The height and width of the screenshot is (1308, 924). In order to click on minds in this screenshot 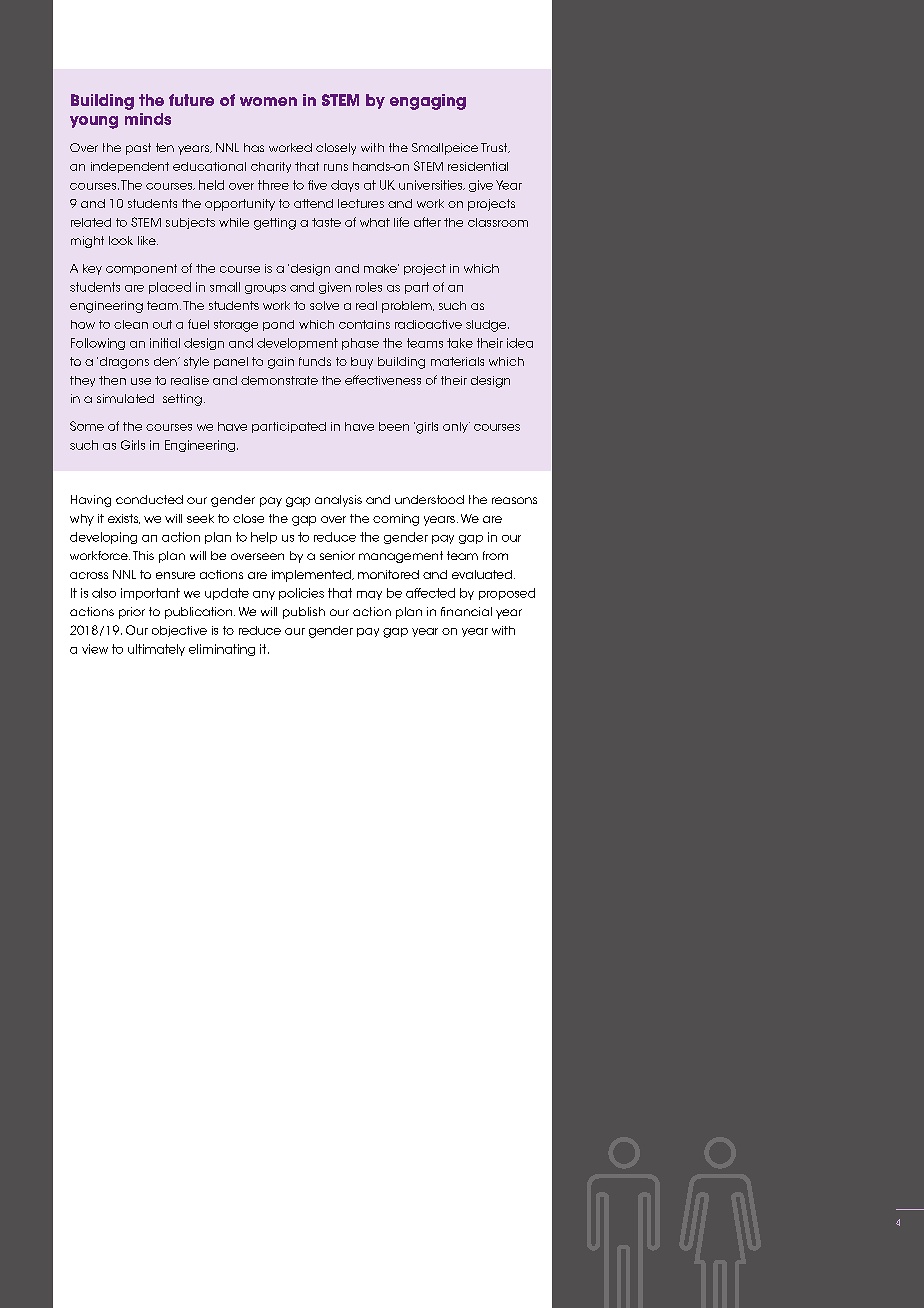, I will do `click(148, 119)`.
